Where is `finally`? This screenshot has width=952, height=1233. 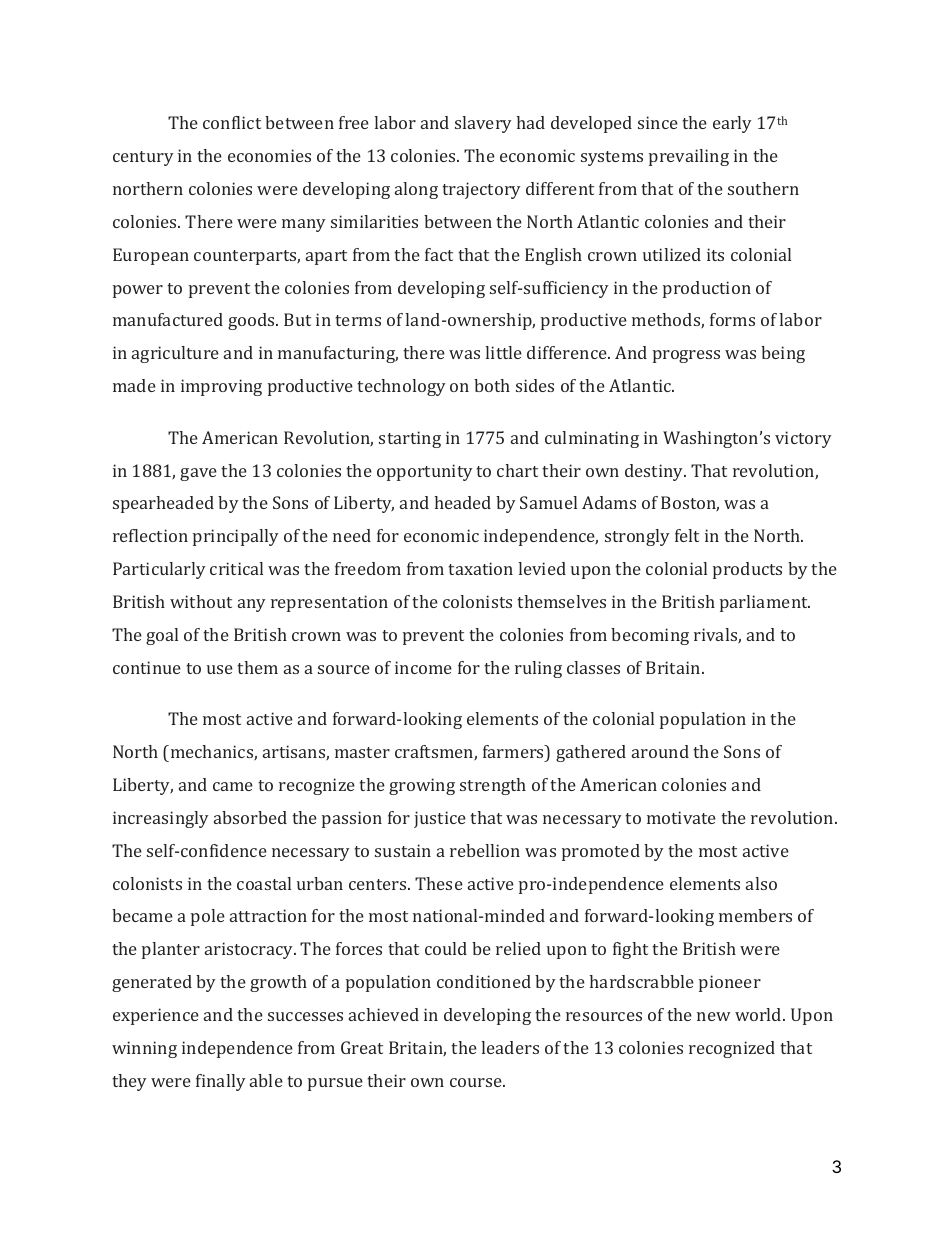 finally is located at coordinates (221, 1082).
